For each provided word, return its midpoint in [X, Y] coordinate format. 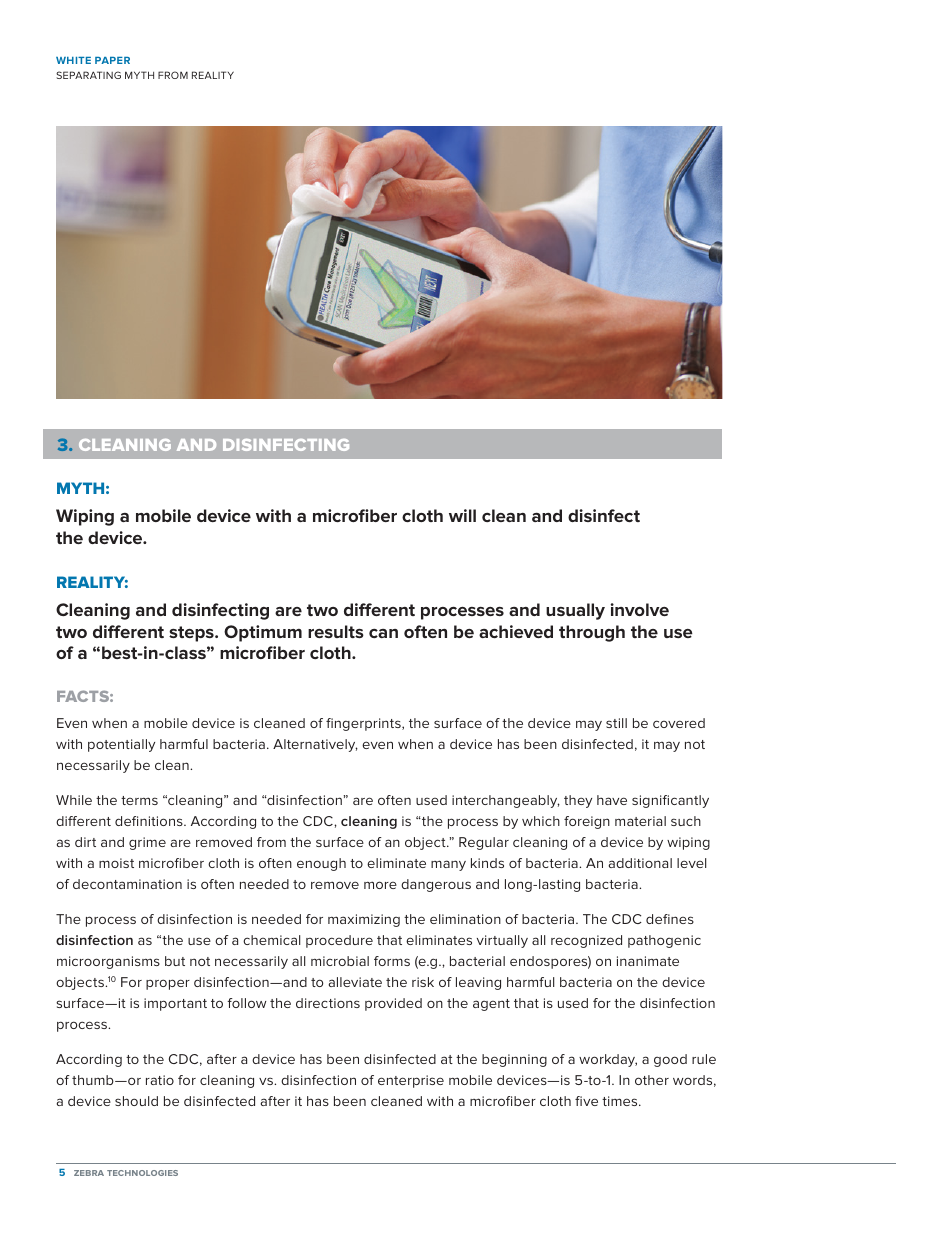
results [336, 631]
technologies [142, 1173]
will [462, 515]
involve [640, 609]
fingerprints [364, 724]
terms [139, 800]
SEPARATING [88, 75]
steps [192, 634]
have [612, 800]
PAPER [112, 60]
